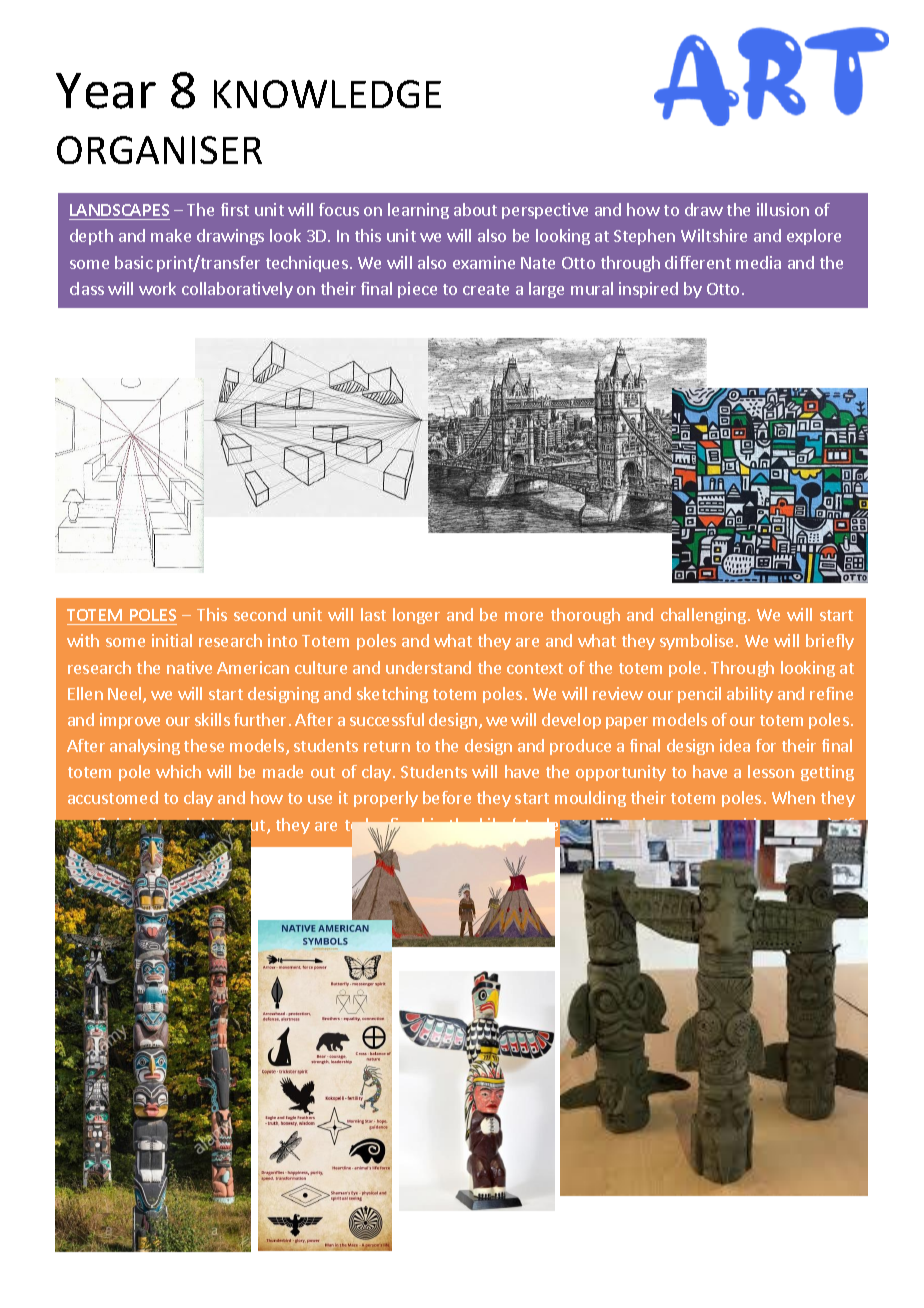 This image has height=1308, width=924. What do you see at coordinates (327, 94) in the image?
I see `KNOWLEDGE` at bounding box center [327, 94].
